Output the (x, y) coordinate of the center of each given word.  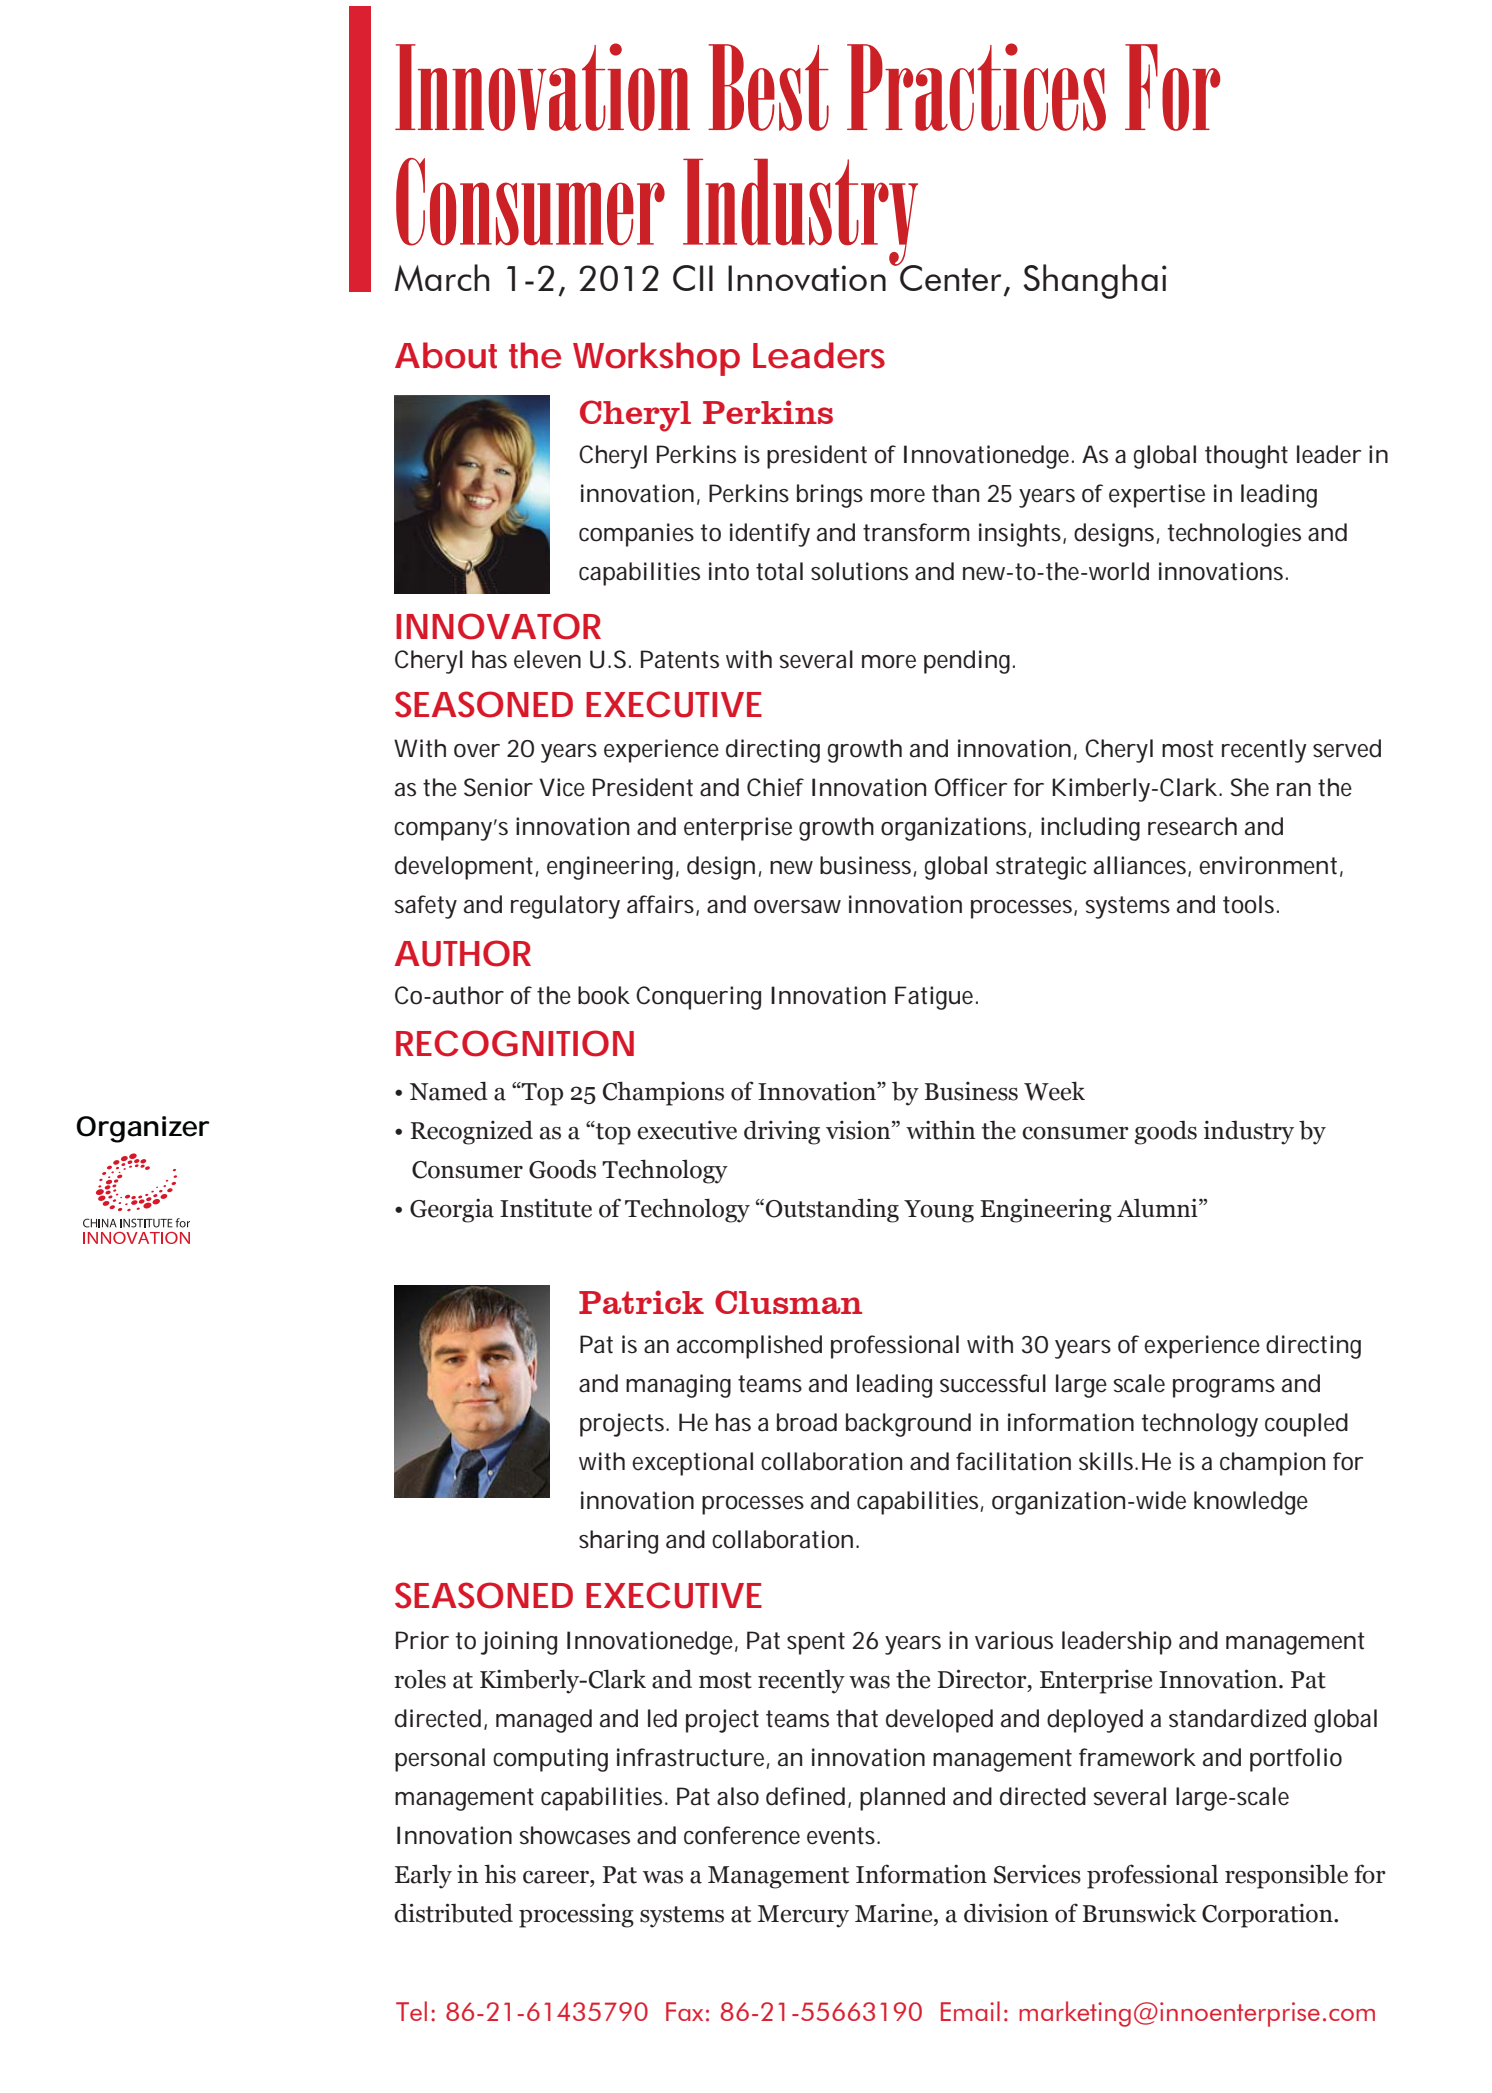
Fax (684, 2011)
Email (970, 2011)
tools (1250, 904)
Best (768, 87)
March (442, 277)
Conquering (698, 998)
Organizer (143, 1129)
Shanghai (1095, 281)
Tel (411, 2011)
